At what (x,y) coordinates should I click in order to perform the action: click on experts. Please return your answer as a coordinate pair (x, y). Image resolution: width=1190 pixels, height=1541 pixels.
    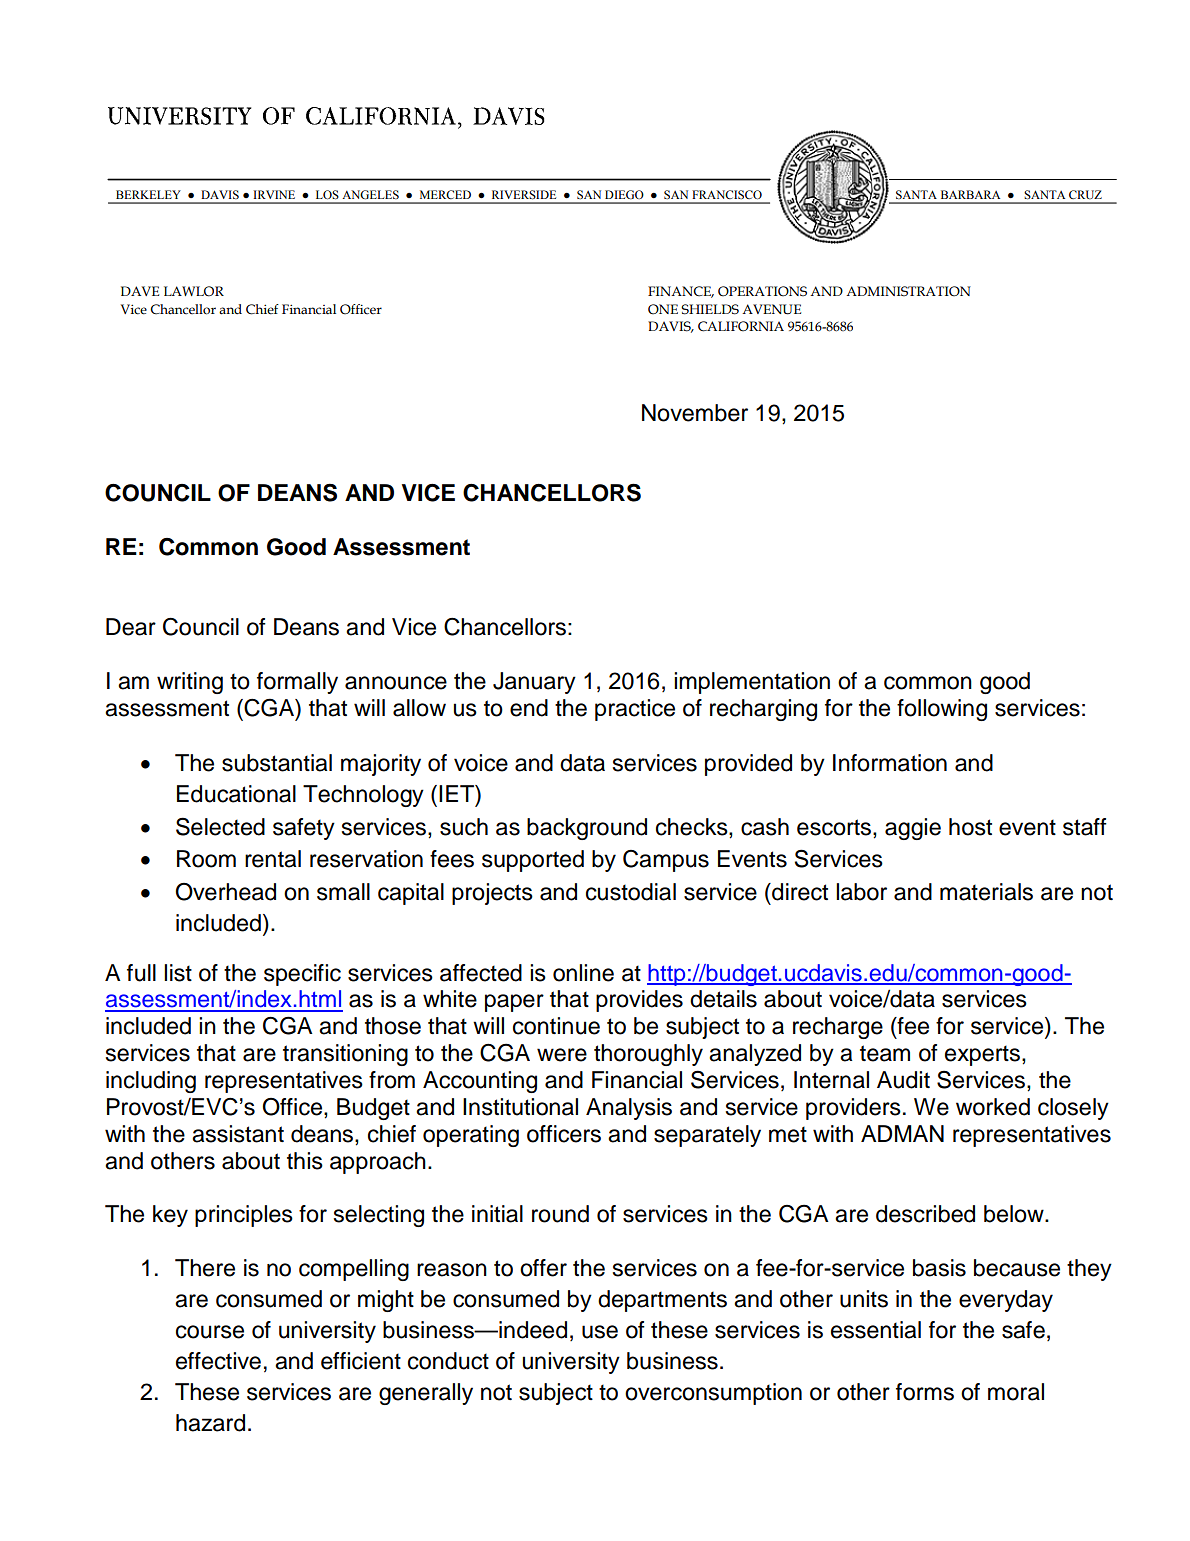
    Looking at the image, I should click on (982, 1055).
